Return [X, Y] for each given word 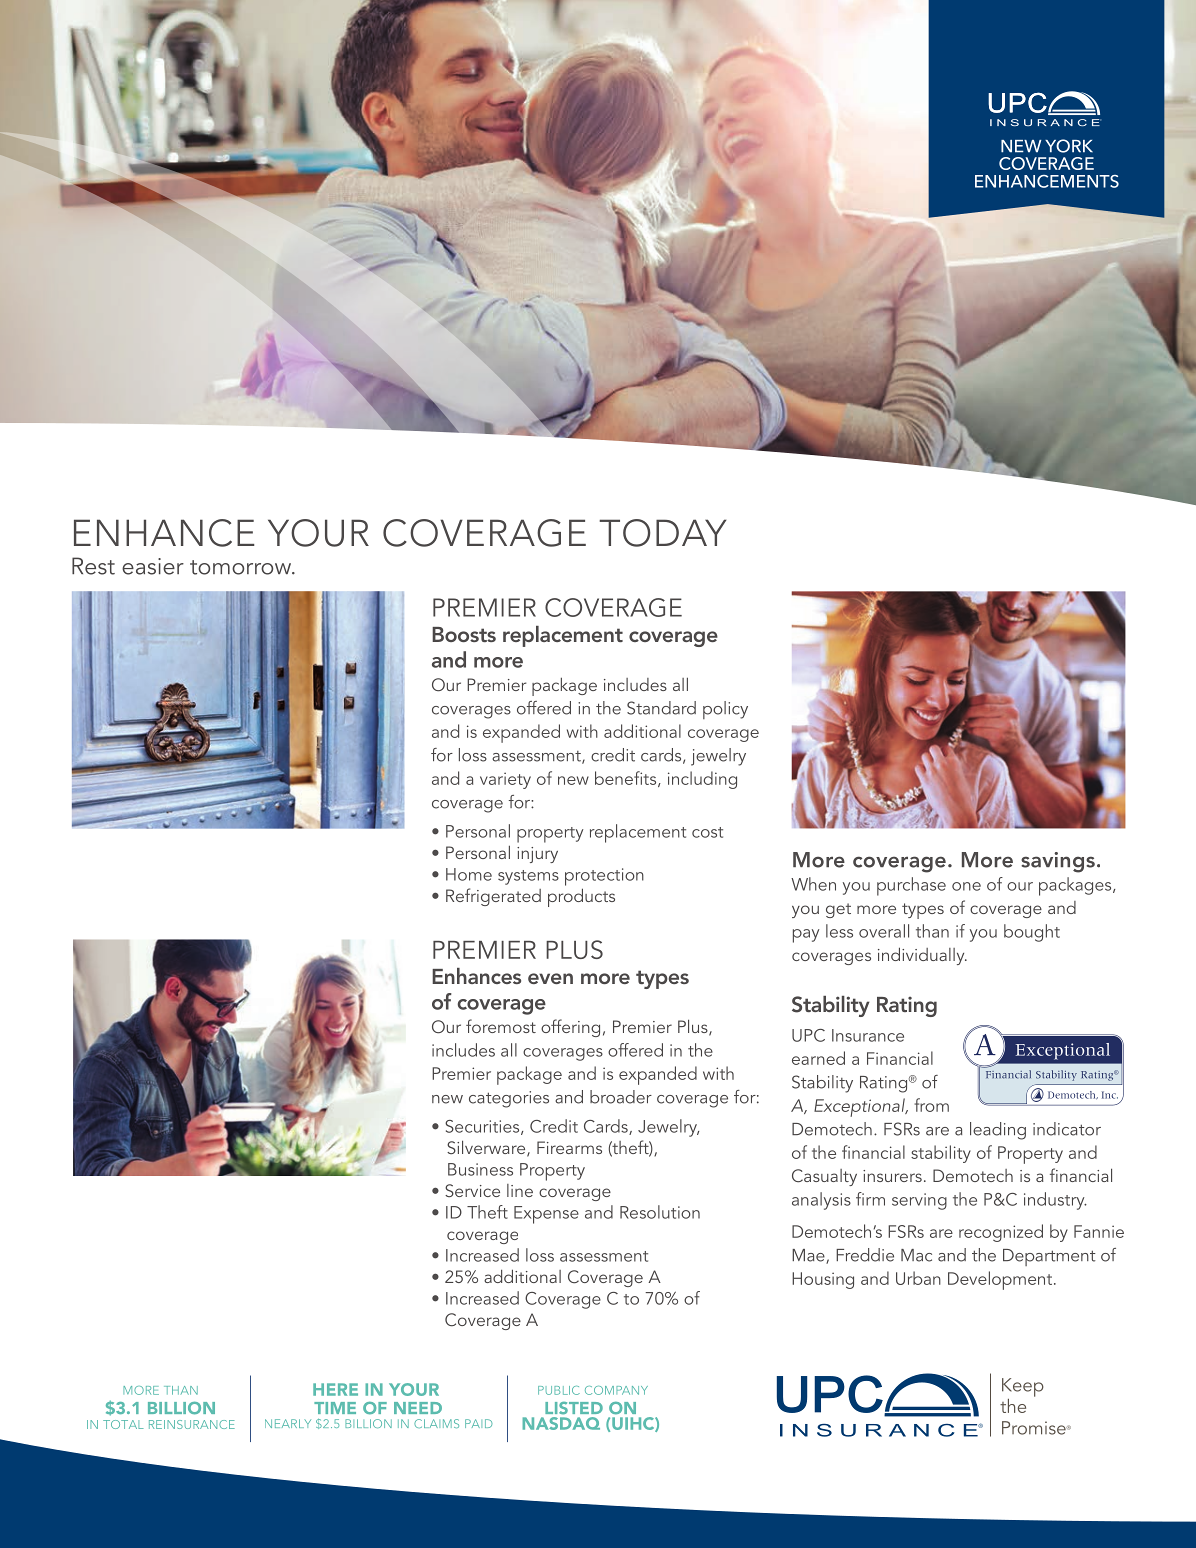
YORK [1069, 146]
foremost [501, 1026]
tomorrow [241, 567]
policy [725, 710]
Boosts [464, 634]
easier [153, 566]
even [550, 978]
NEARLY [288, 1423]
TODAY [662, 533]
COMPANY [616, 1390]
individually [922, 956]
